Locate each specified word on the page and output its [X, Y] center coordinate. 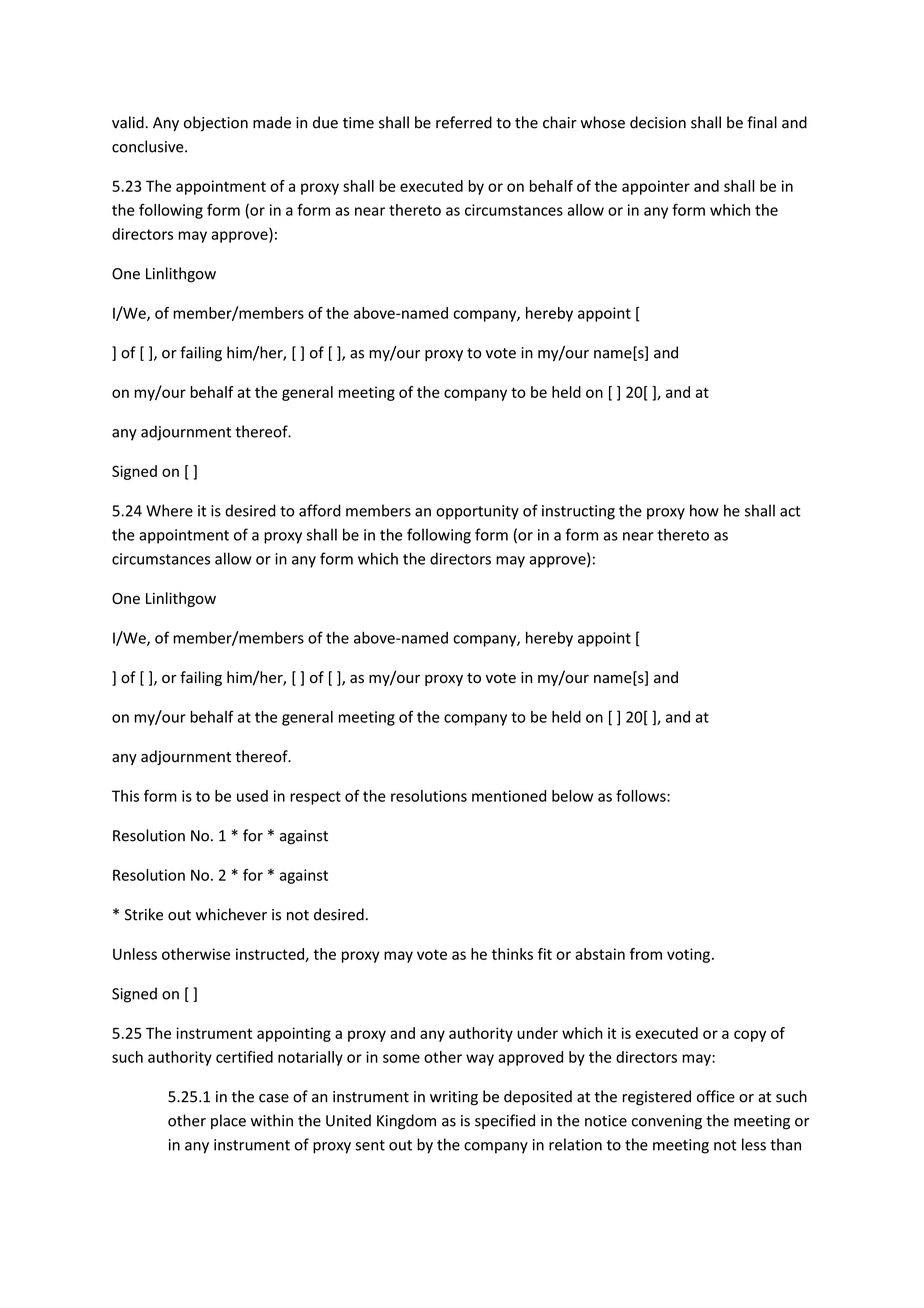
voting [688, 955]
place [228, 1122]
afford [320, 510]
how [704, 510]
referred [464, 122]
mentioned [509, 796]
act [790, 511]
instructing [578, 512]
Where [169, 510]
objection [216, 124]
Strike [144, 914]
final [762, 122]
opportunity [477, 512]
